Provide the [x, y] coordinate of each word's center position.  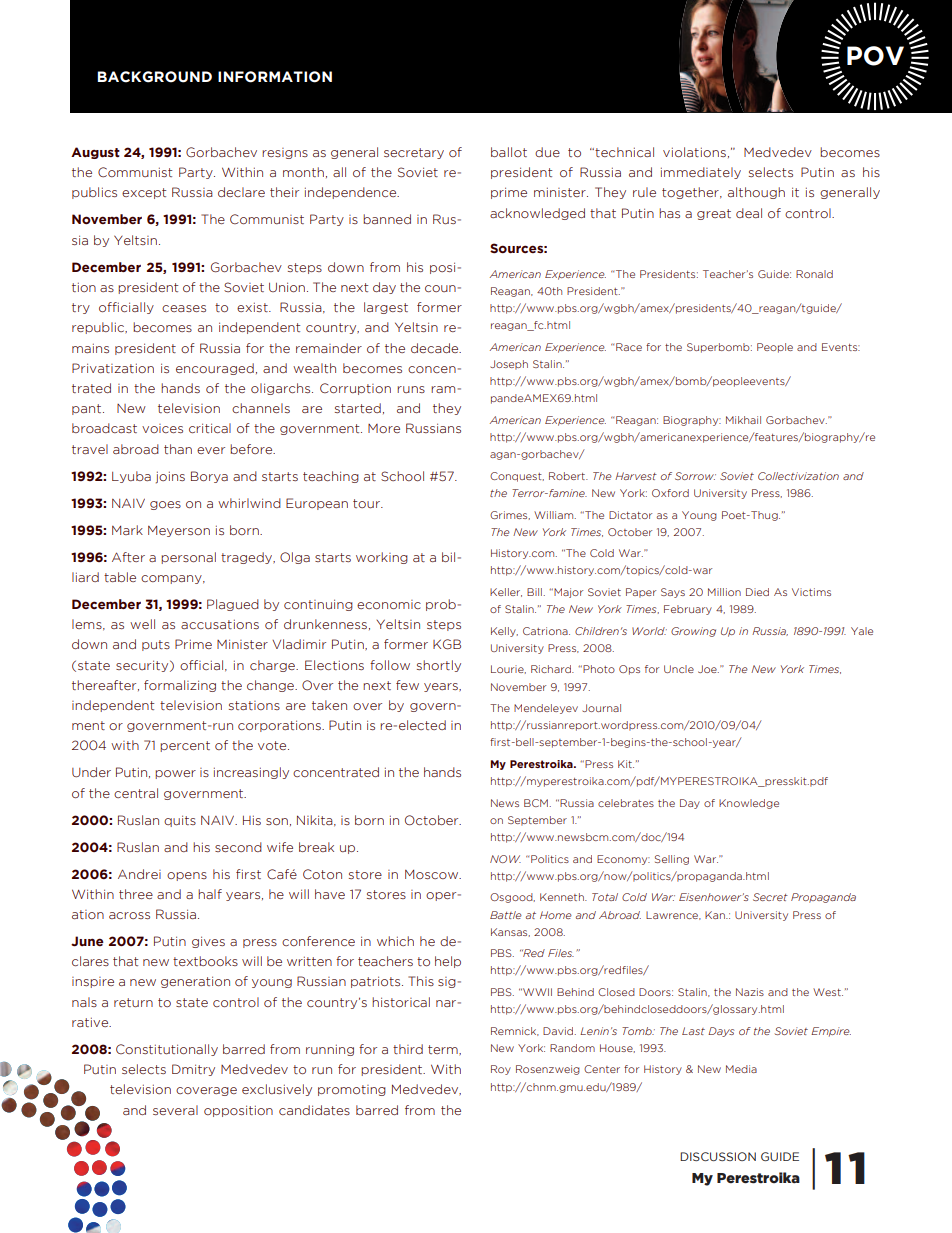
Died [757, 592]
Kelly [504, 632]
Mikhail [743, 420]
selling [672, 860]
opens [187, 876]
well [142, 624]
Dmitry [193, 1070]
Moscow [433, 874]
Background [154, 77]
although [756, 193]
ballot [509, 152]
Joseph [509, 365]
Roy [501, 1070]
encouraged [215, 369]
